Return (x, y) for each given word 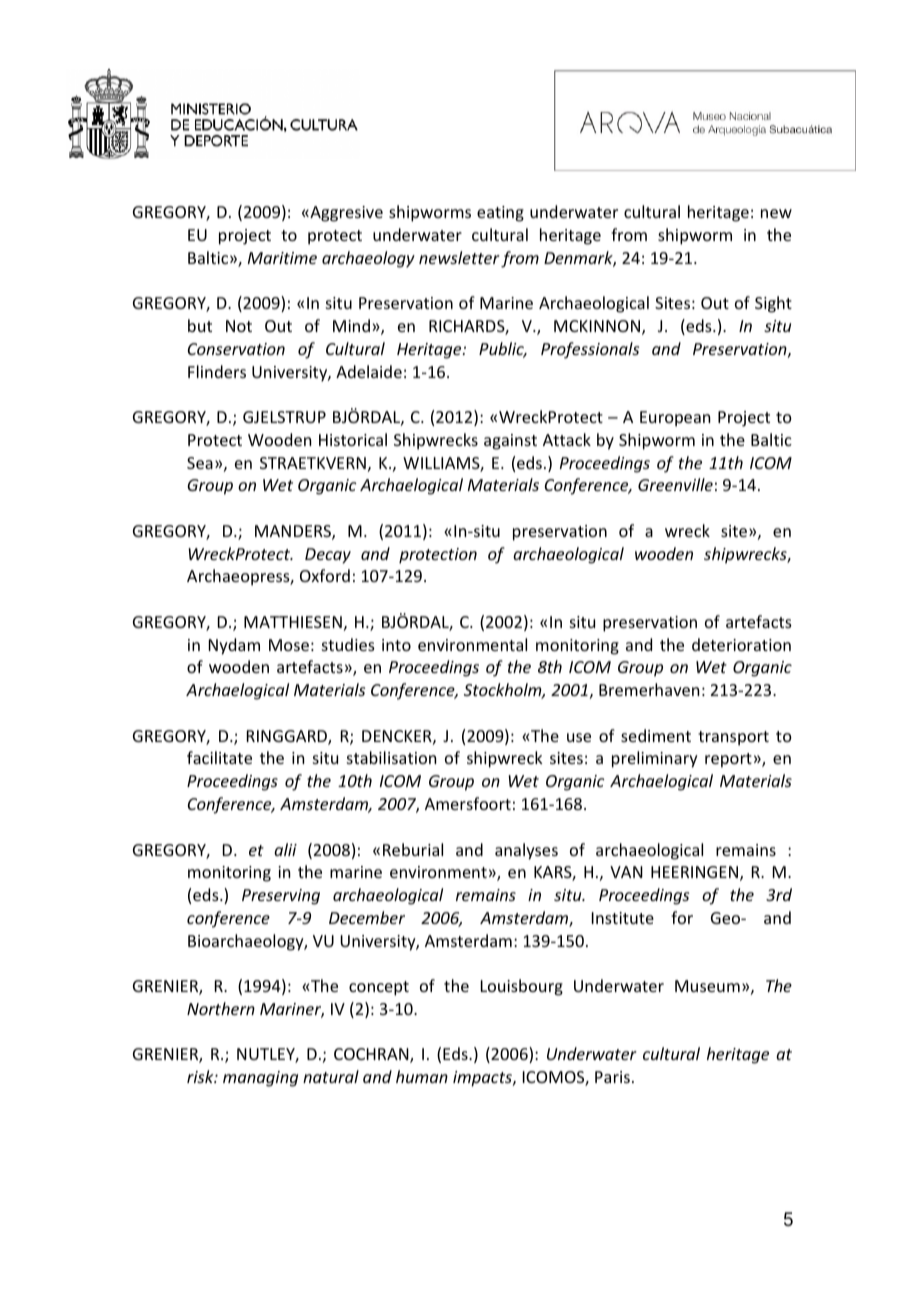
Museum (707, 986)
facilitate (219, 757)
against (510, 442)
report (728, 760)
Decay (328, 556)
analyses (526, 851)
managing (260, 1079)
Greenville (675, 484)
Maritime (282, 258)
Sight (773, 304)
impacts (483, 1079)
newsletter (459, 257)
